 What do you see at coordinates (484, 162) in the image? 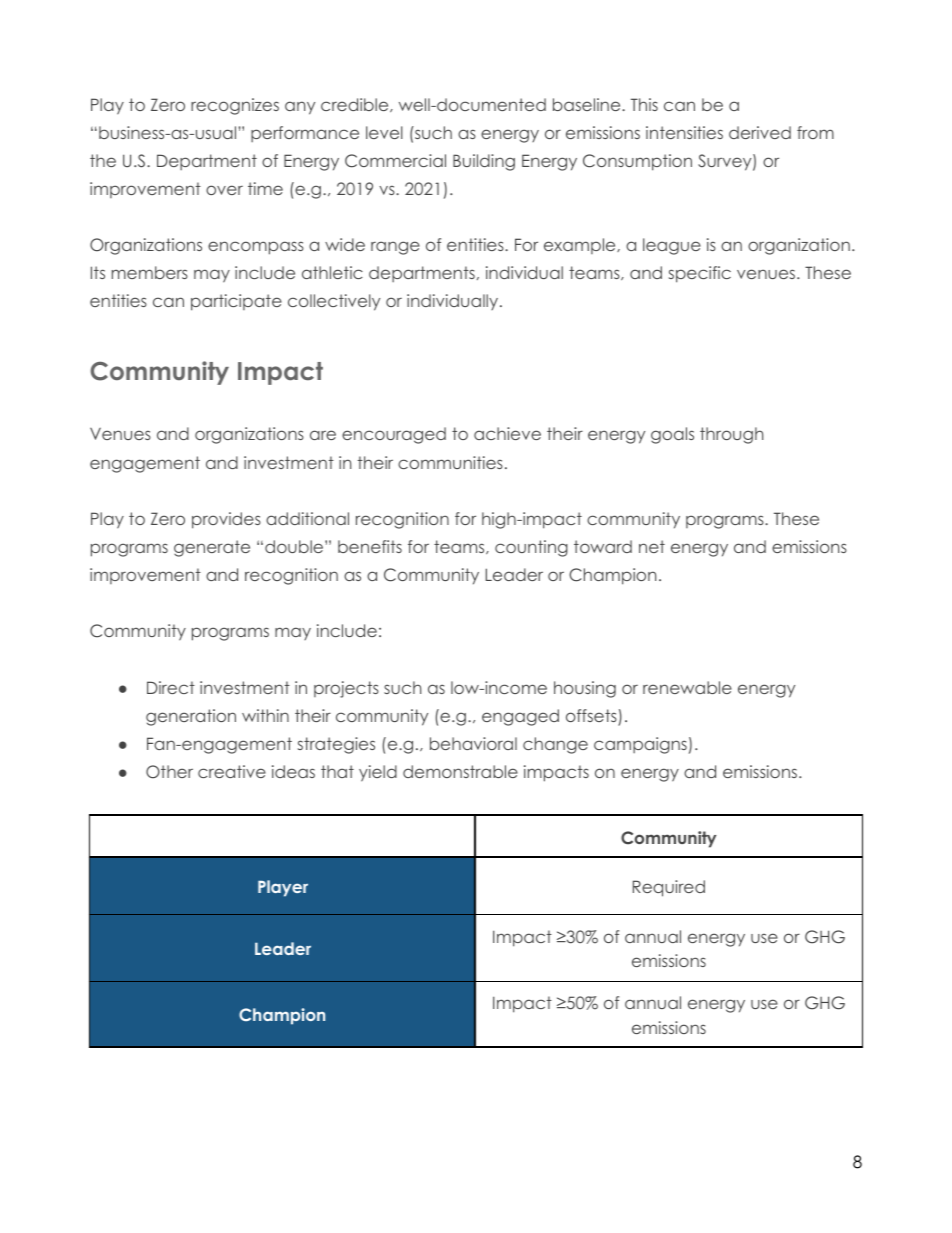
I see `Building` at bounding box center [484, 162].
